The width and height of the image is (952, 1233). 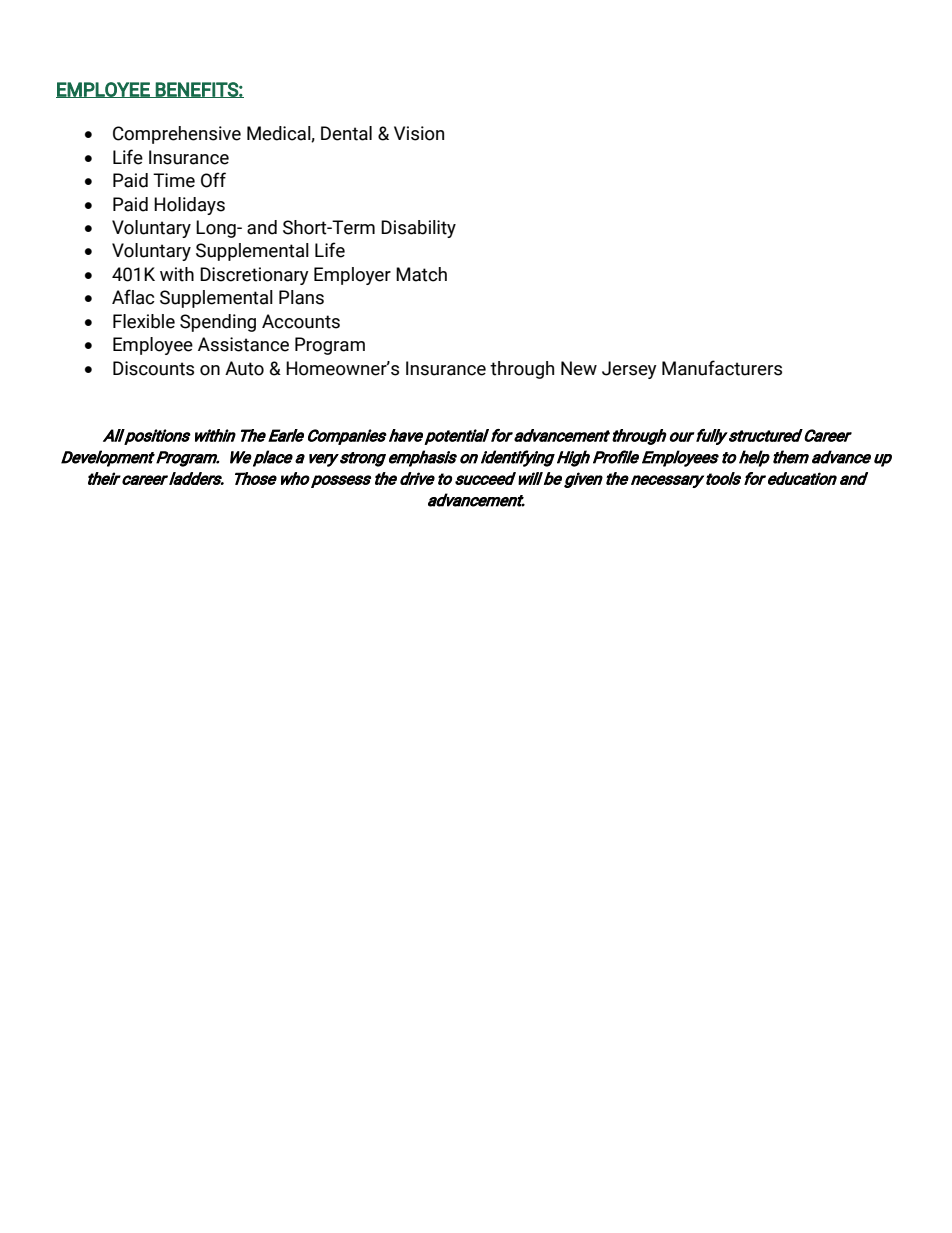 What do you see at coordinates (244, 368) in the image?
I see `Auto` at bounding box center [244, 368].
